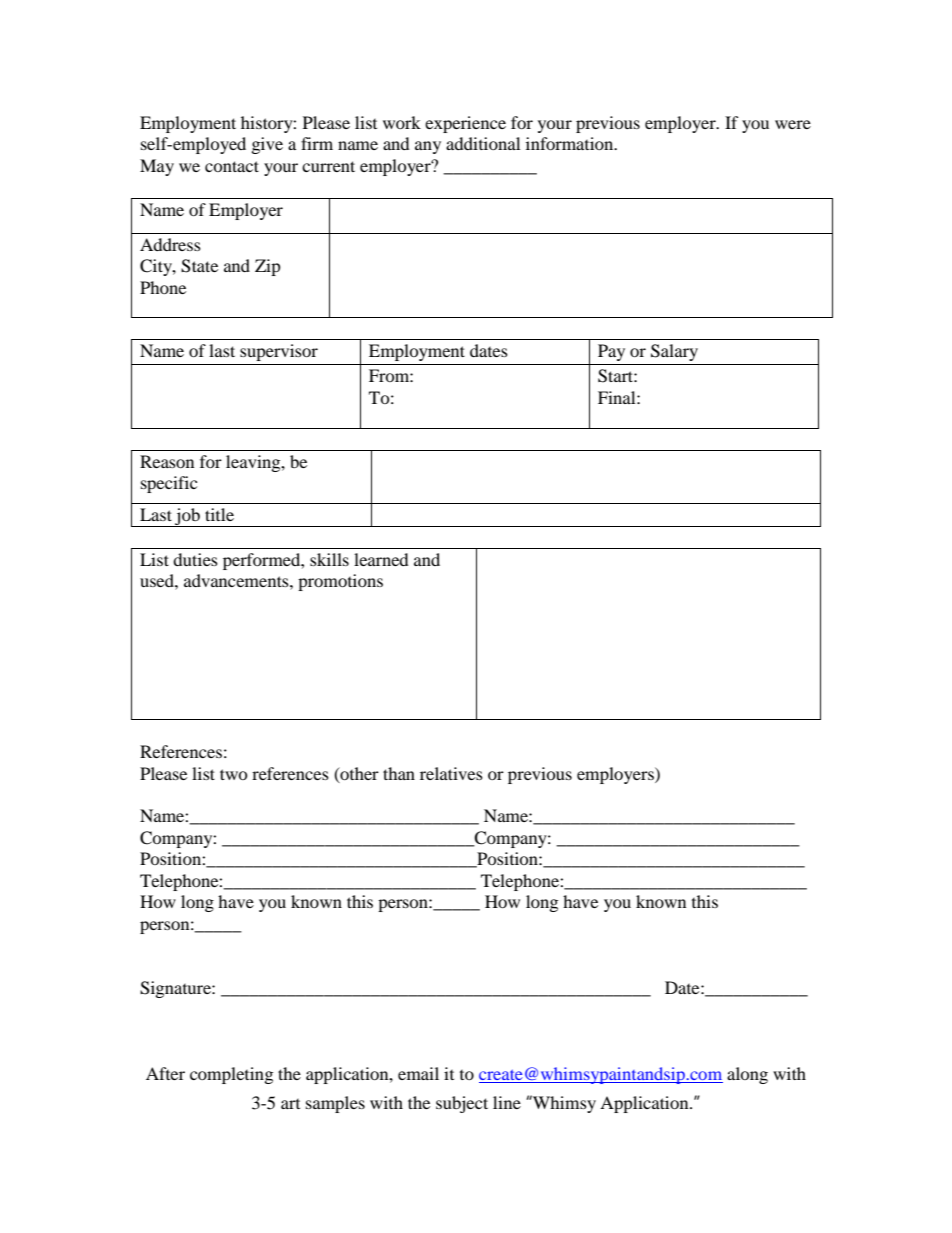 The height and width of the screenshot is (1233, 952). What do you see at coordinates (232, 166) in the screenshot?
I see `contact` at bounding box center [232, 166].
